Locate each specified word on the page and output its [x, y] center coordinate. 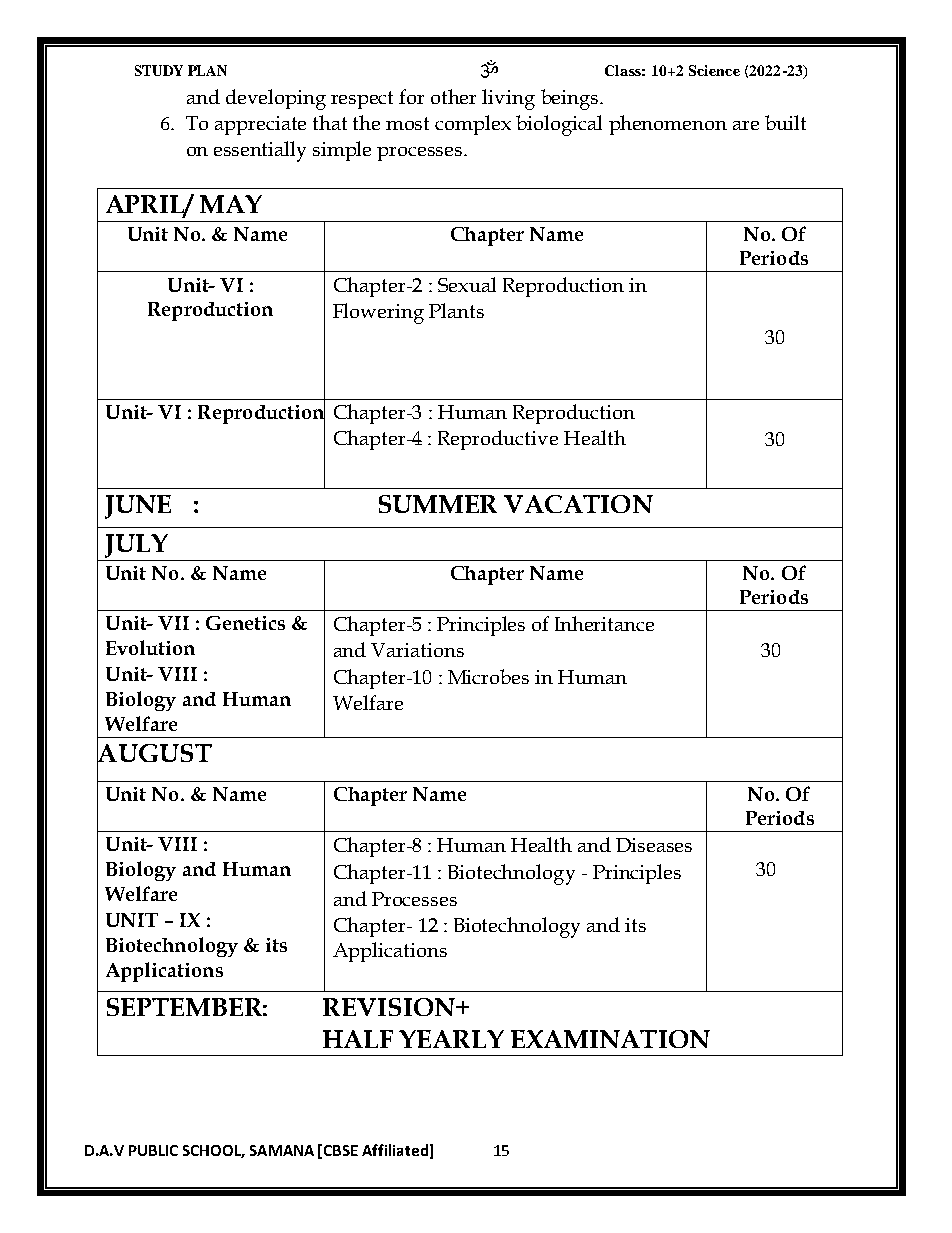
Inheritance [604, 623]
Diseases [654, 845]
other [453, 96]
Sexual [467, 284]
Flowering [378, 313]
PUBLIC [153, 1150]
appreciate [260, 125]
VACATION [578, 504]
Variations [417, 650]
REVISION [390, 1007]
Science [714, 70]
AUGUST [154, 753]
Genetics [245, 623]
